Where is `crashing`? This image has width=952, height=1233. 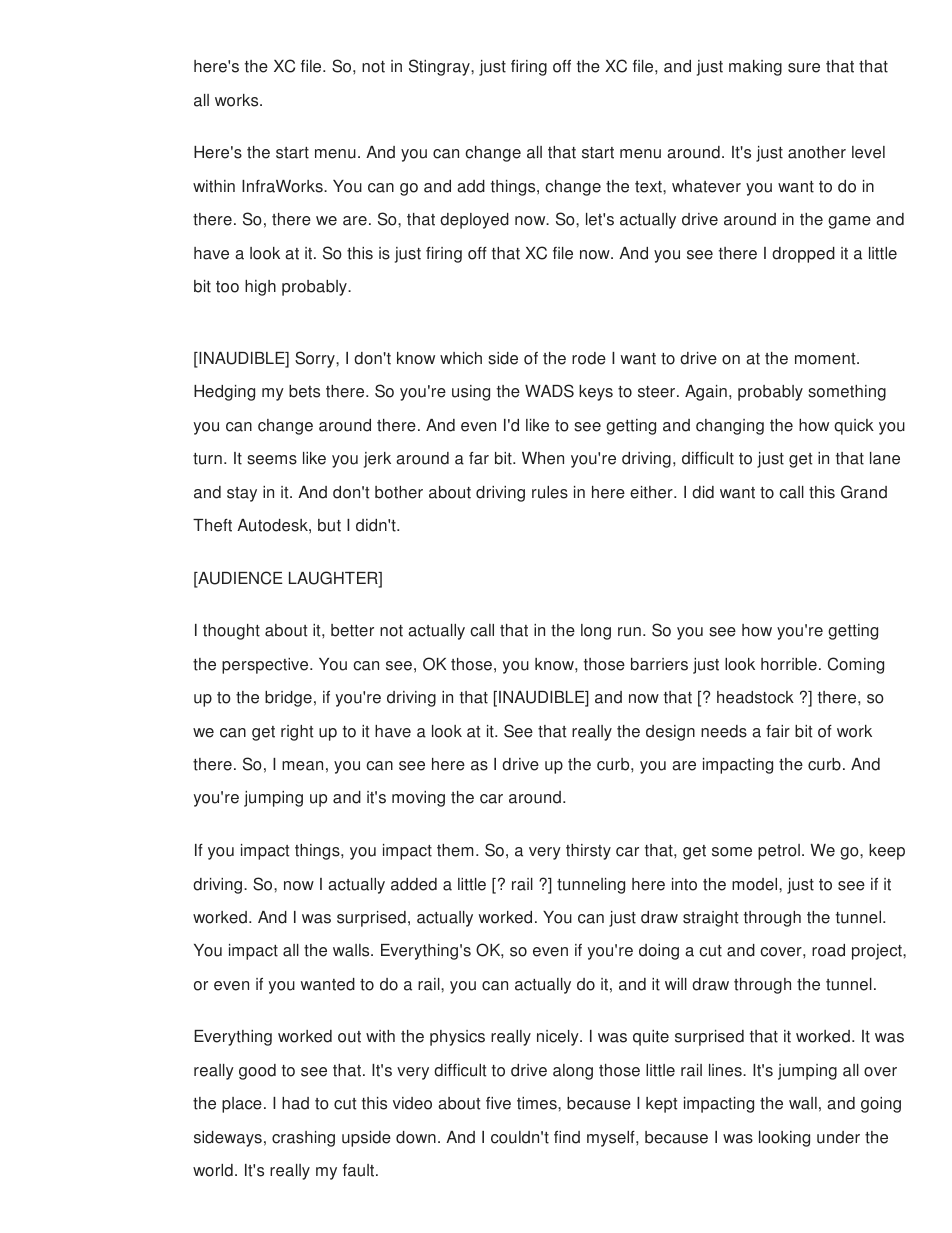 crashing is located at coordinates (303, 1139).
